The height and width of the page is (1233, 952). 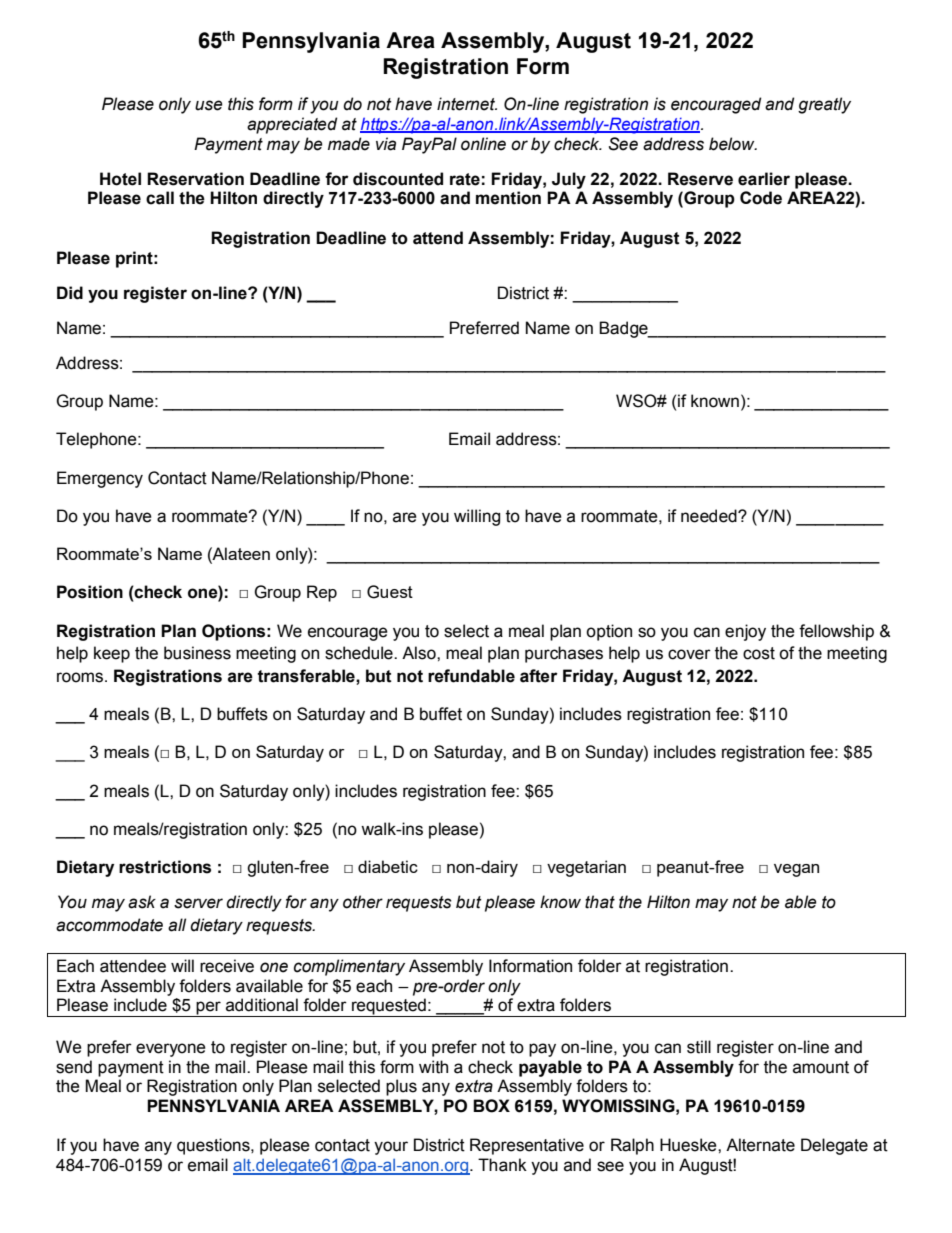 I want to click on below, so click(x=733, y=144).
